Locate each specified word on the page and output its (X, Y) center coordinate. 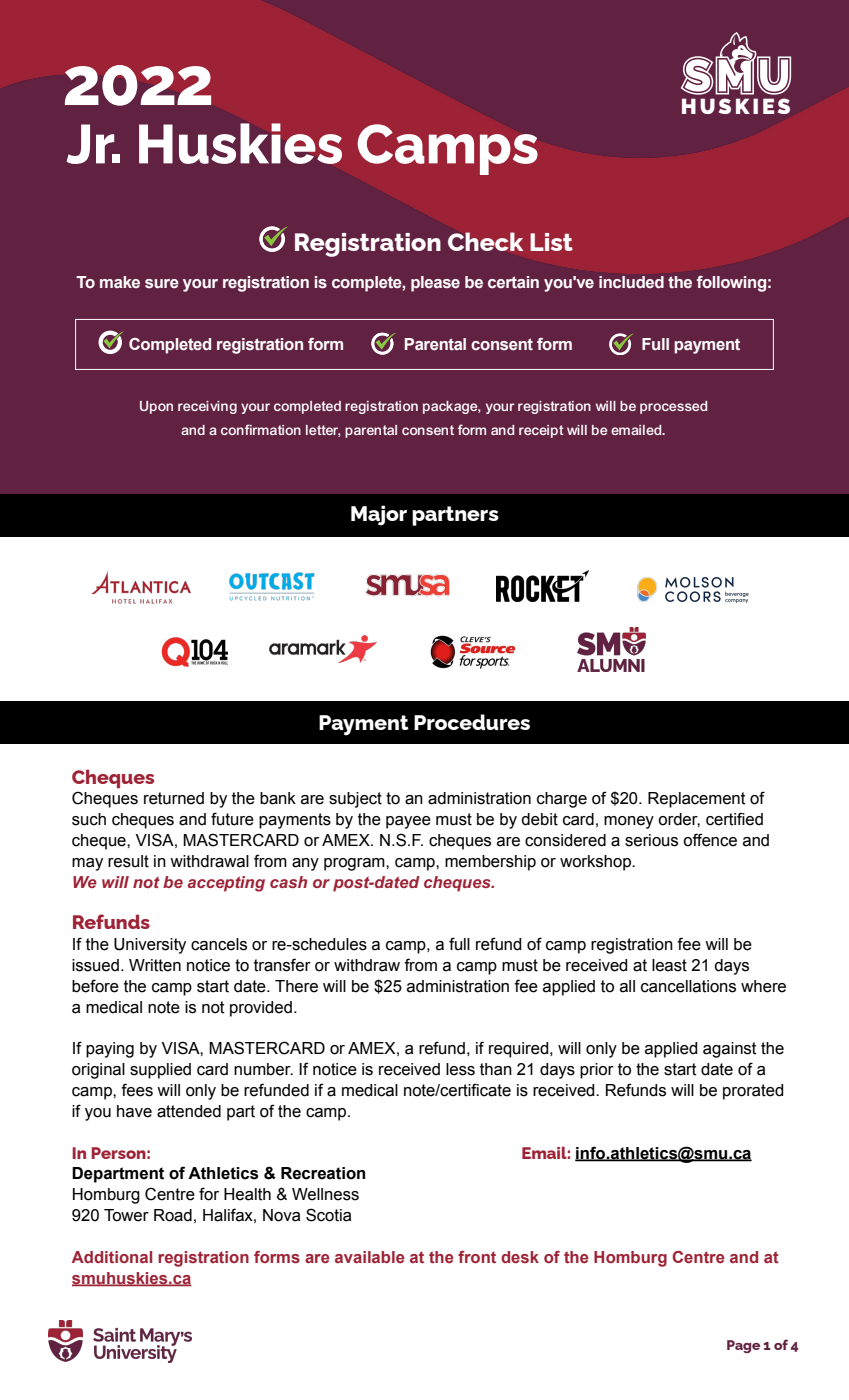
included (631, 282)
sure (162, 284)
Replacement (696, 800)
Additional (112, 1257)
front (477, 1257)
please (435, 284)
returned (174, 798)
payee (408, 822)
